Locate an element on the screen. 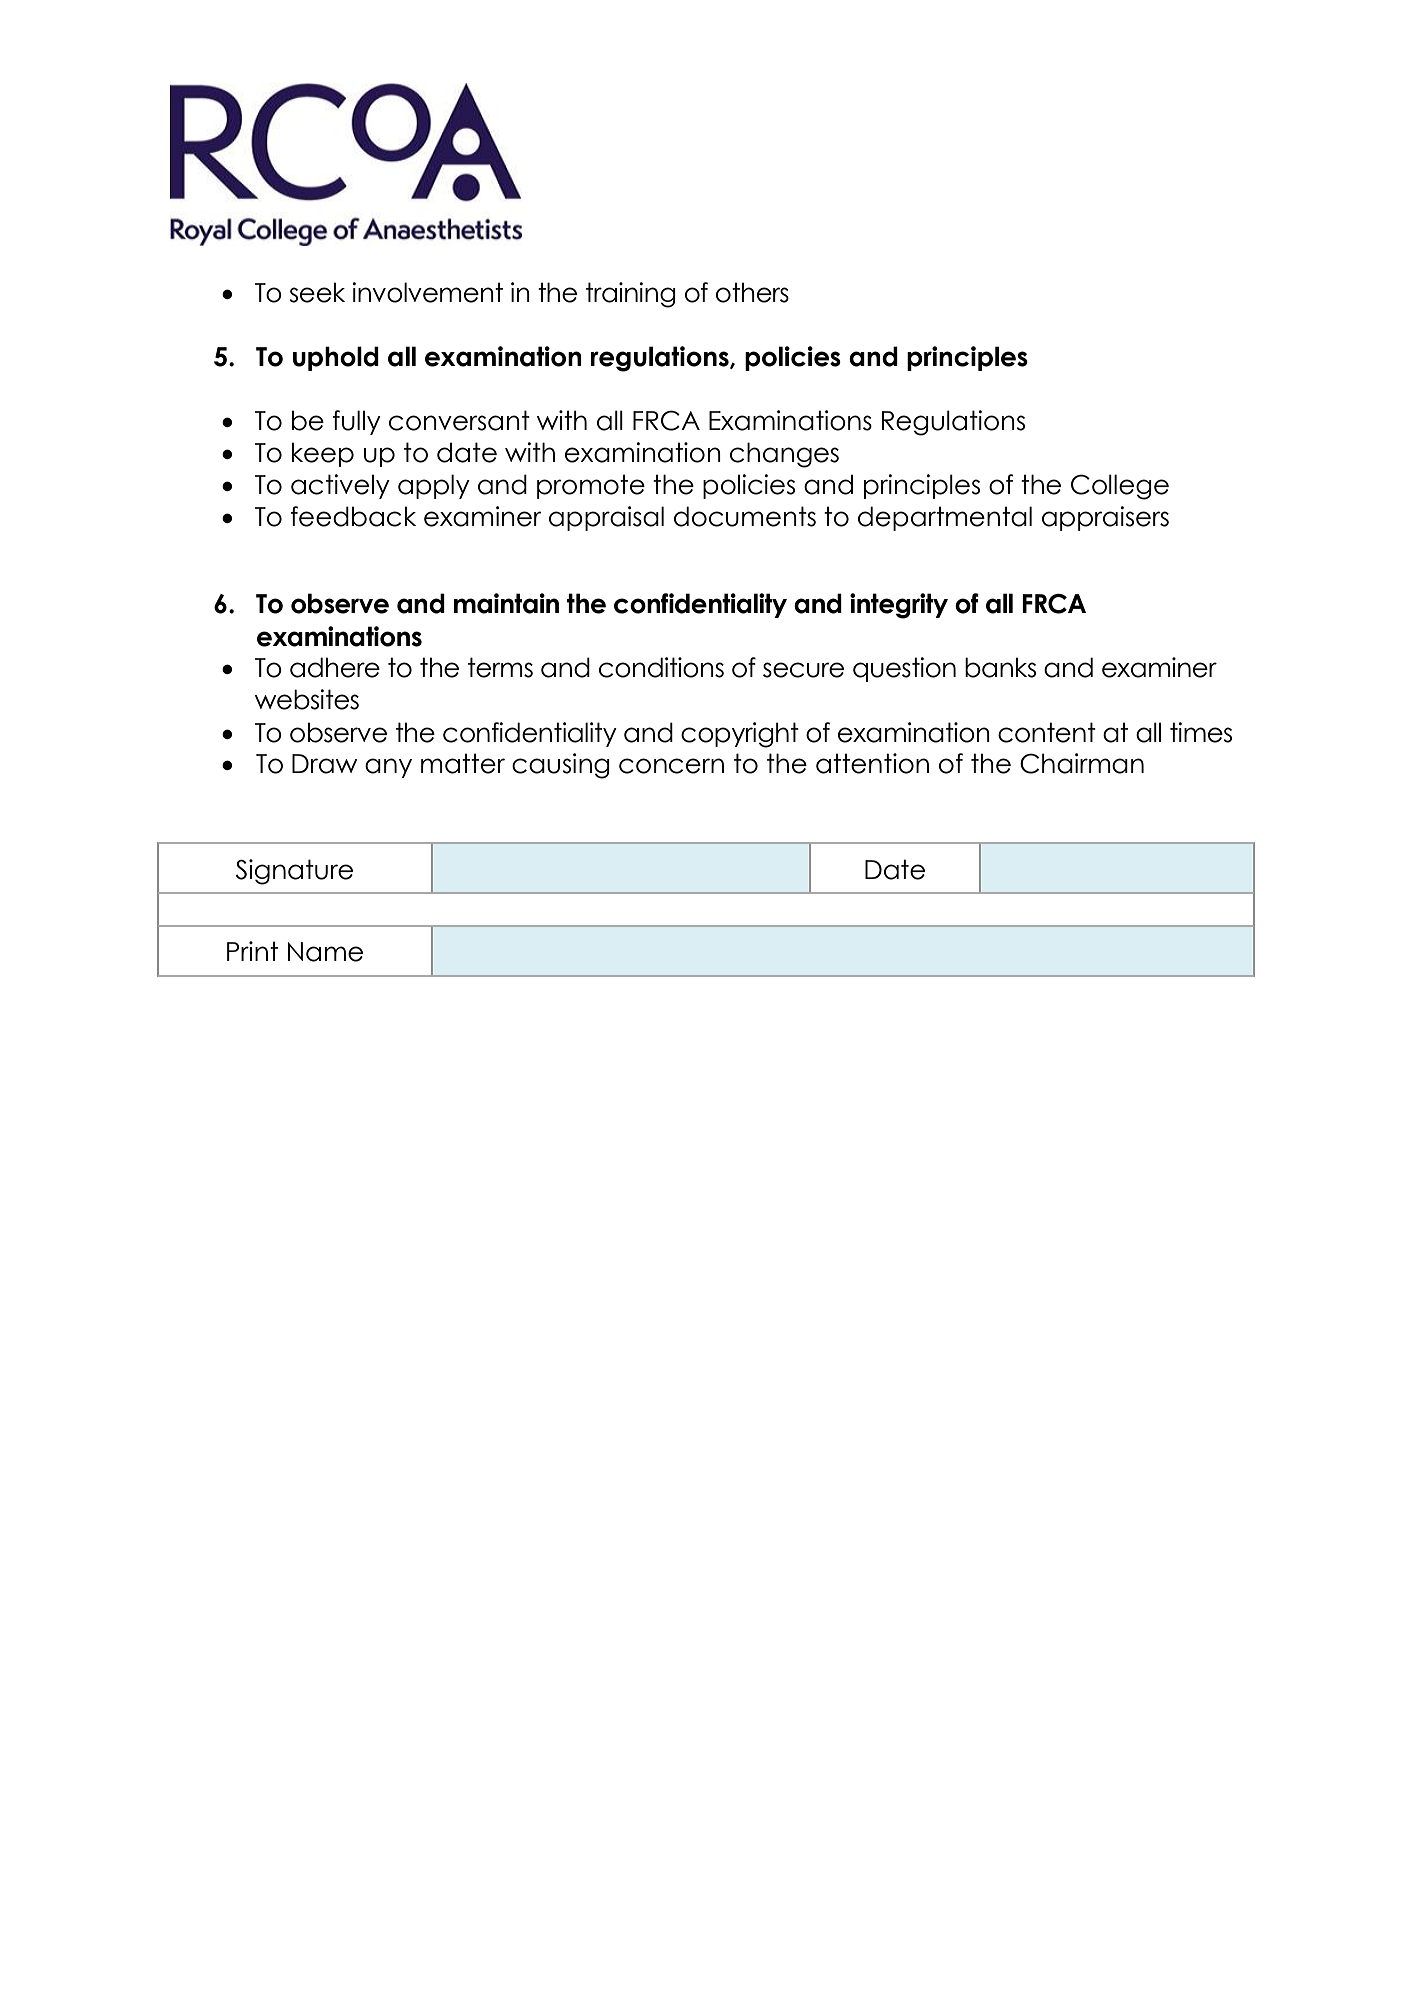  seek is located at coordinates (317, 292).
